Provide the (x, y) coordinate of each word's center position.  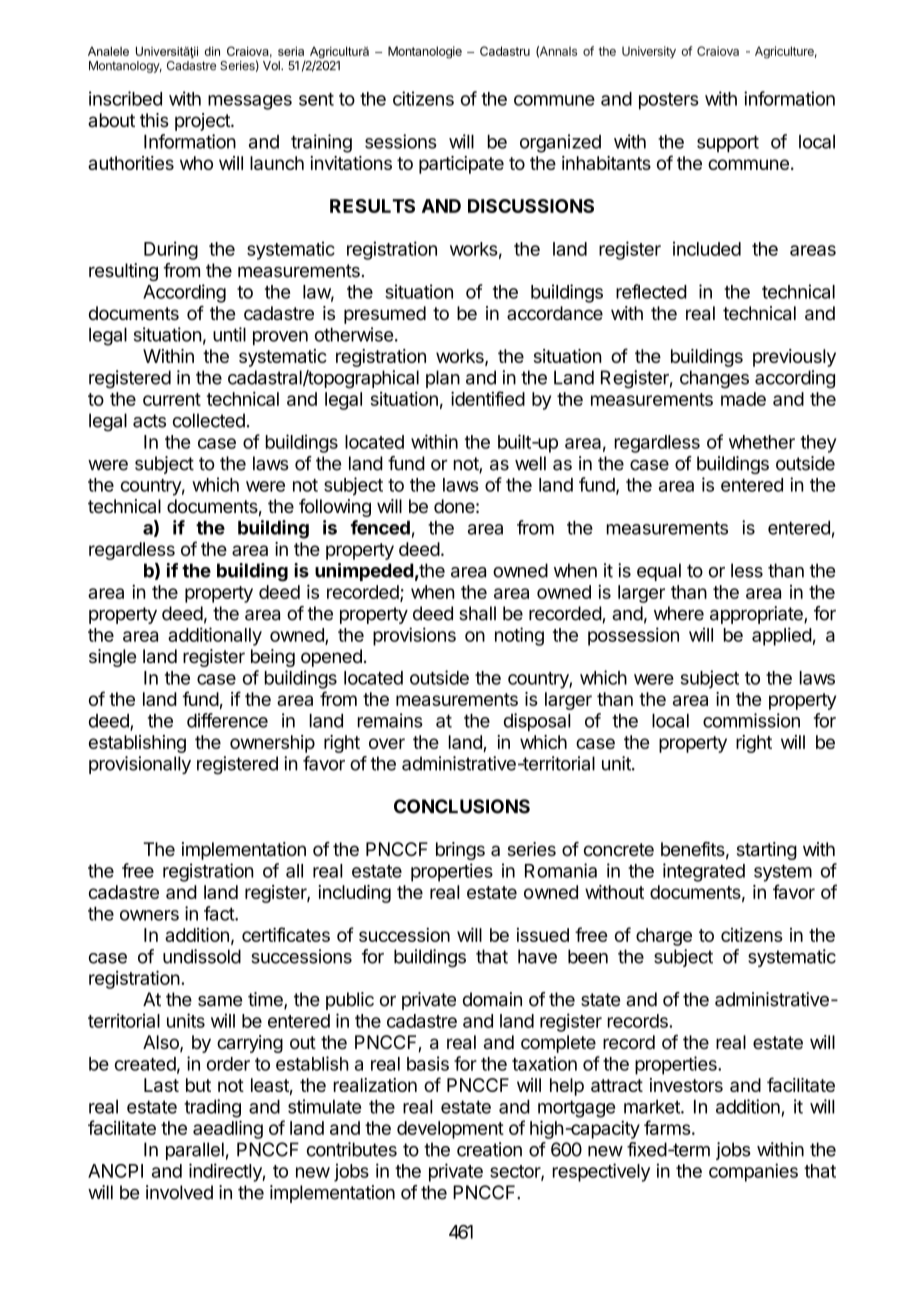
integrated (704, 872)
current (172, 399)
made (743, 399)
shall (478, 613)
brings (460, 851)
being (273, 658)
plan (443, 379)
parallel (195, 1151)
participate (461, 165)
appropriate (757, 615)
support (728, 143)
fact (220, 913)
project (203, 122)
